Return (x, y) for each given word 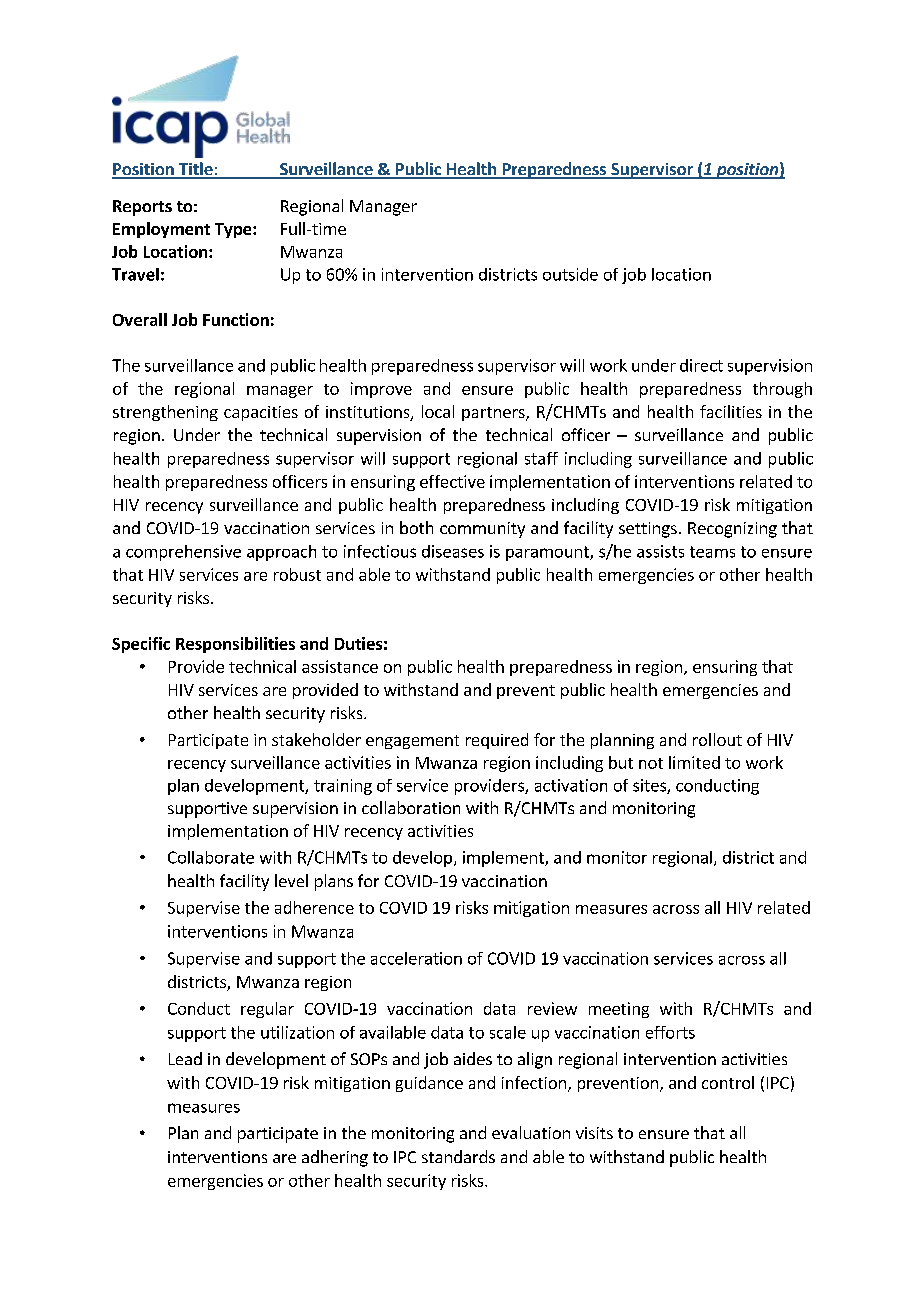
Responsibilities (235, 645)
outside (570, 274)
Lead (185, 1058)
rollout (717, 739)
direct (701, 365)
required (497, 741)
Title (196, 170)
